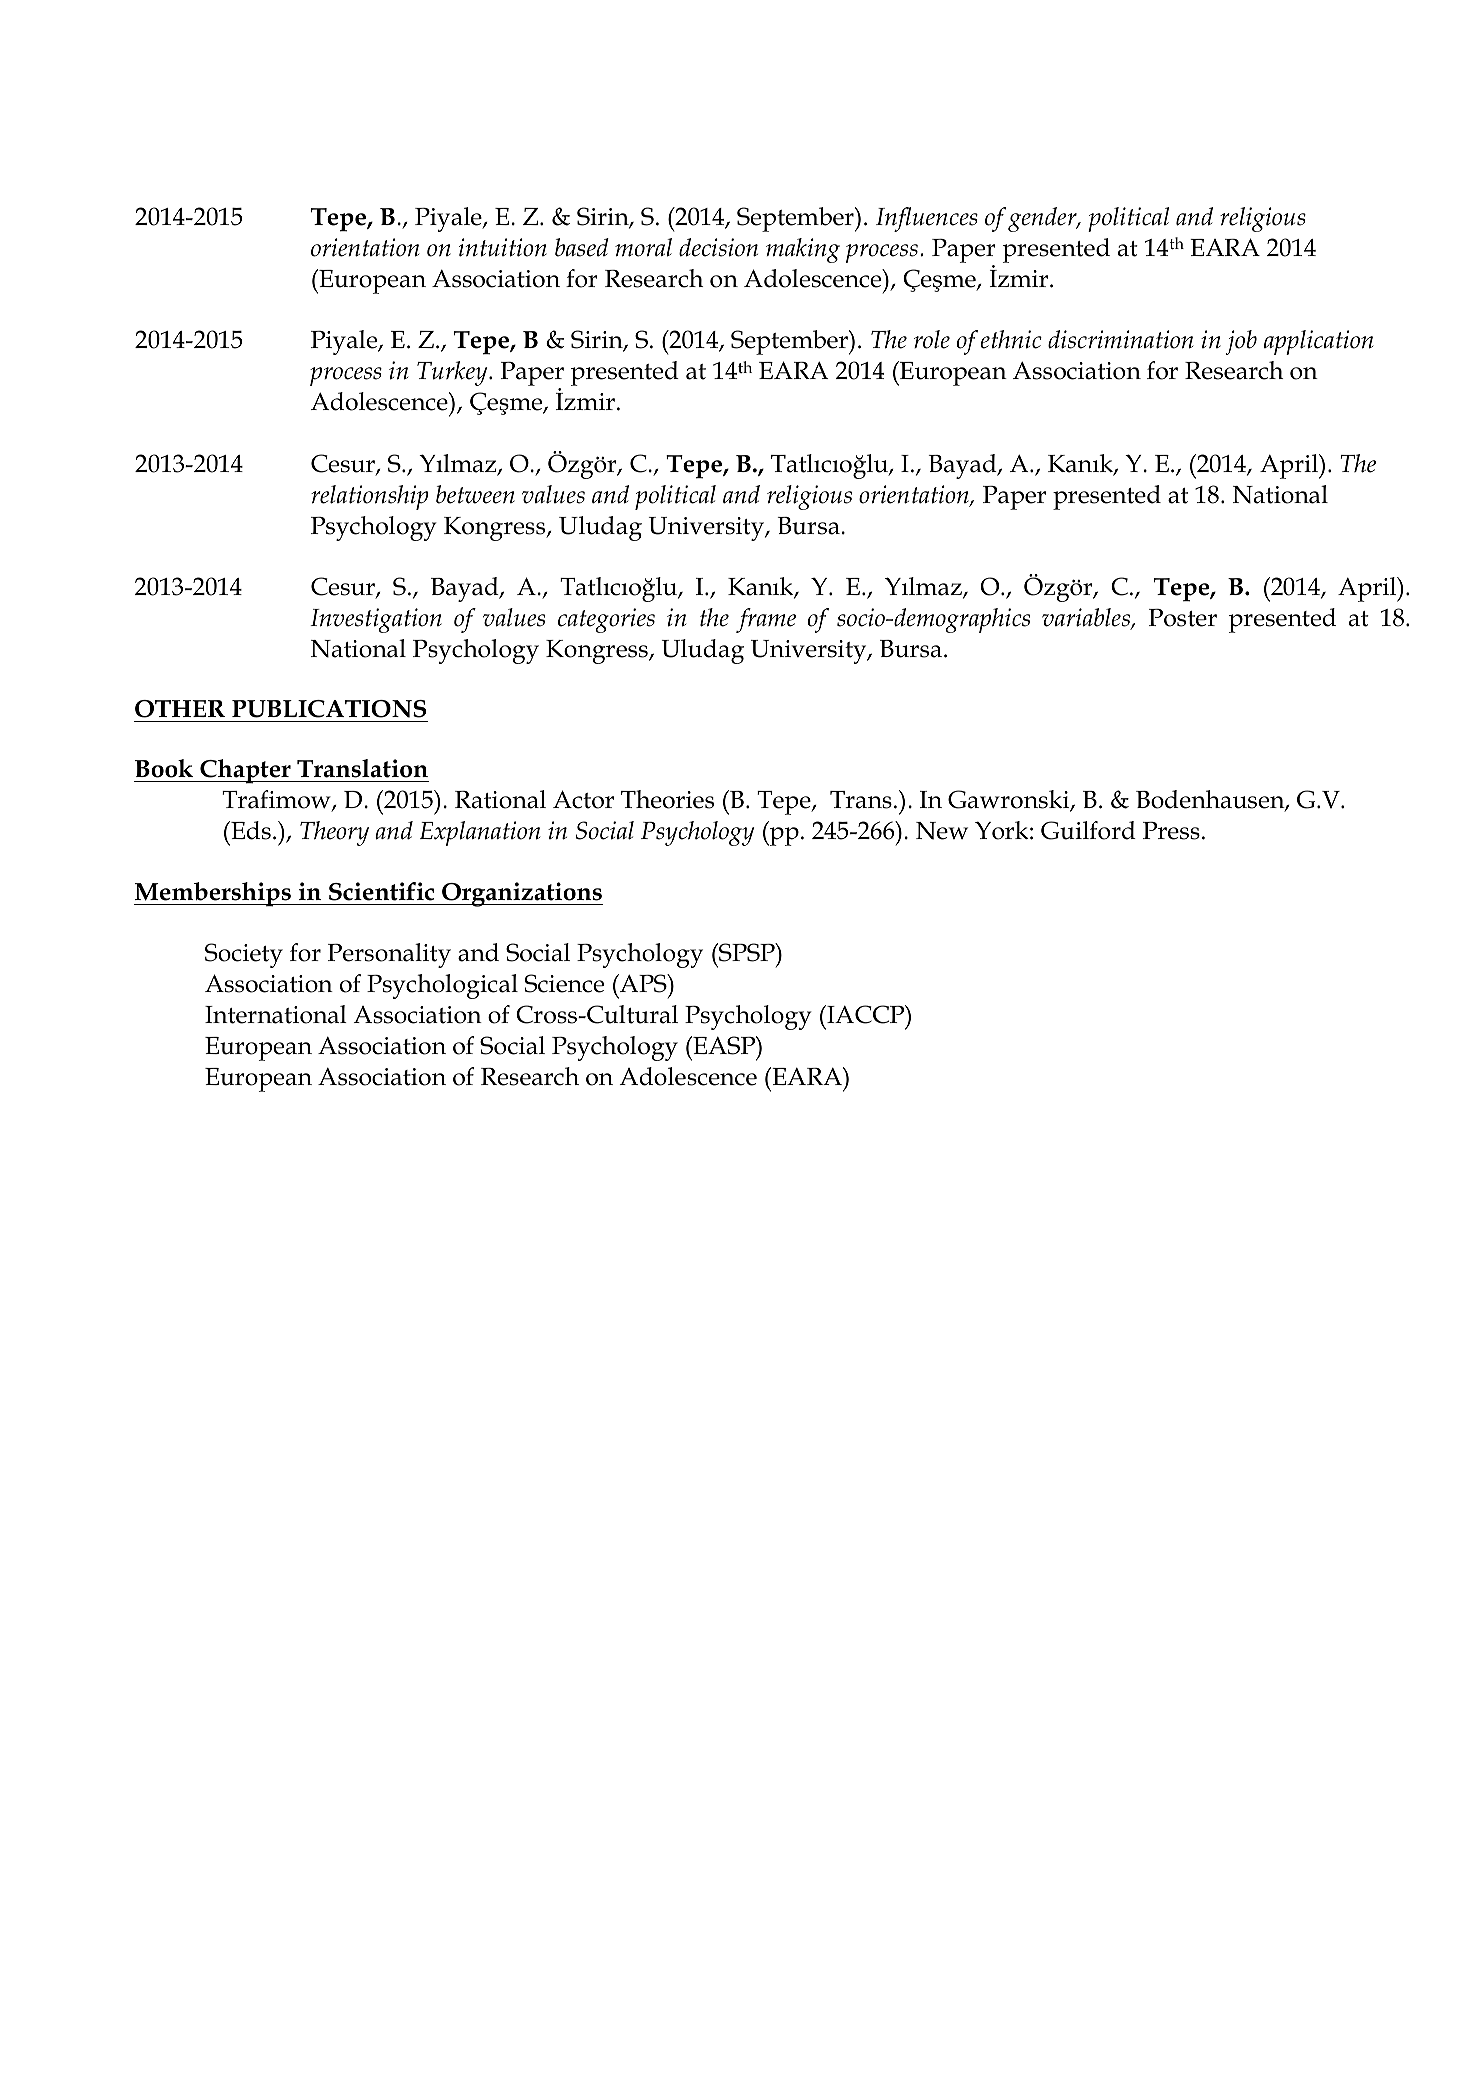 The width and height of the screenshot is (1481, 2095). Describe the element at coordinates (329, 709) in the screenshot. I see `PUBLICATIONS` at that location.
